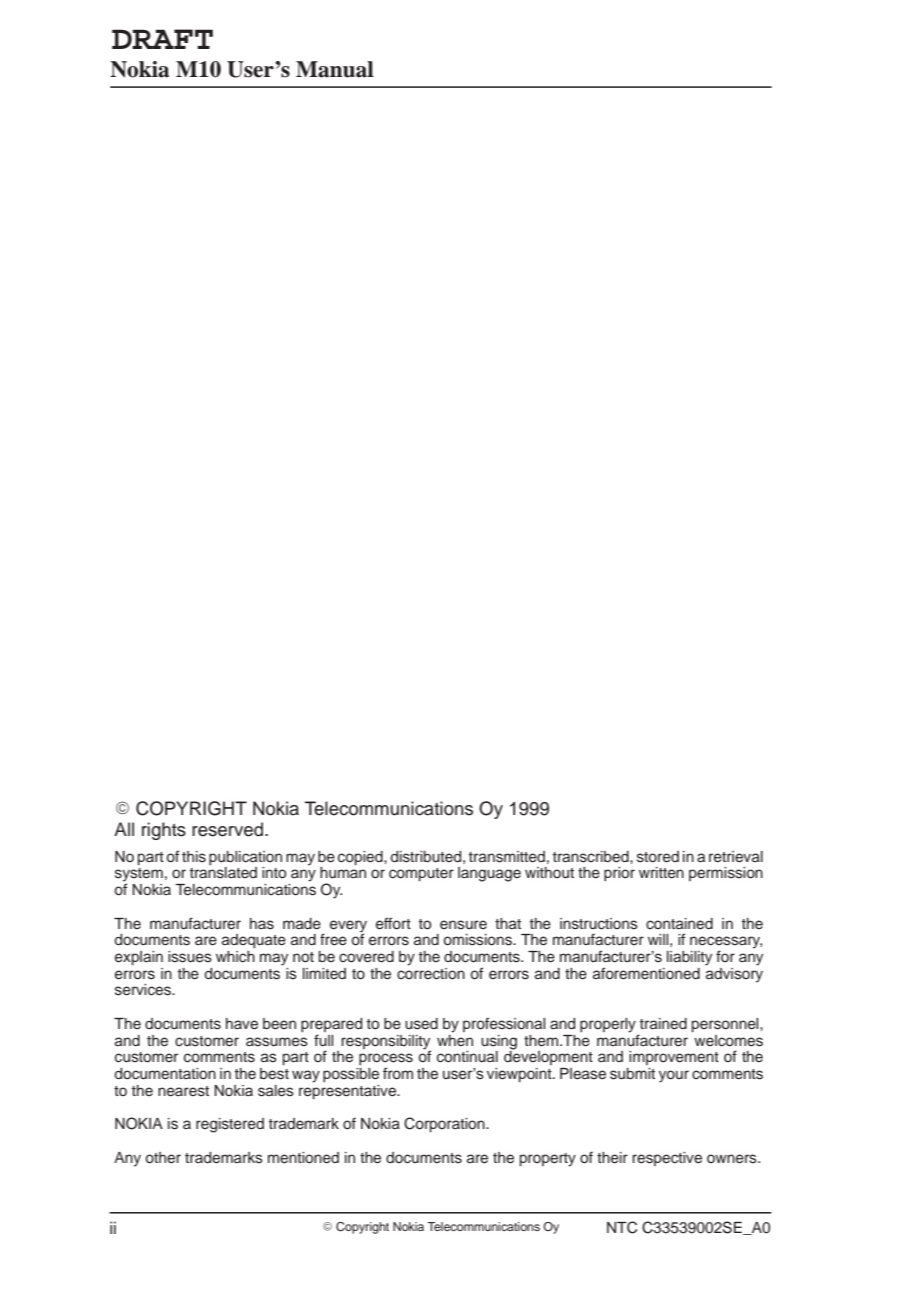 The image size is (924, 1308). What do you see at coordinates (163, 1158) in the screenshot?
I see `other` at bounding box center [163, 1158].
